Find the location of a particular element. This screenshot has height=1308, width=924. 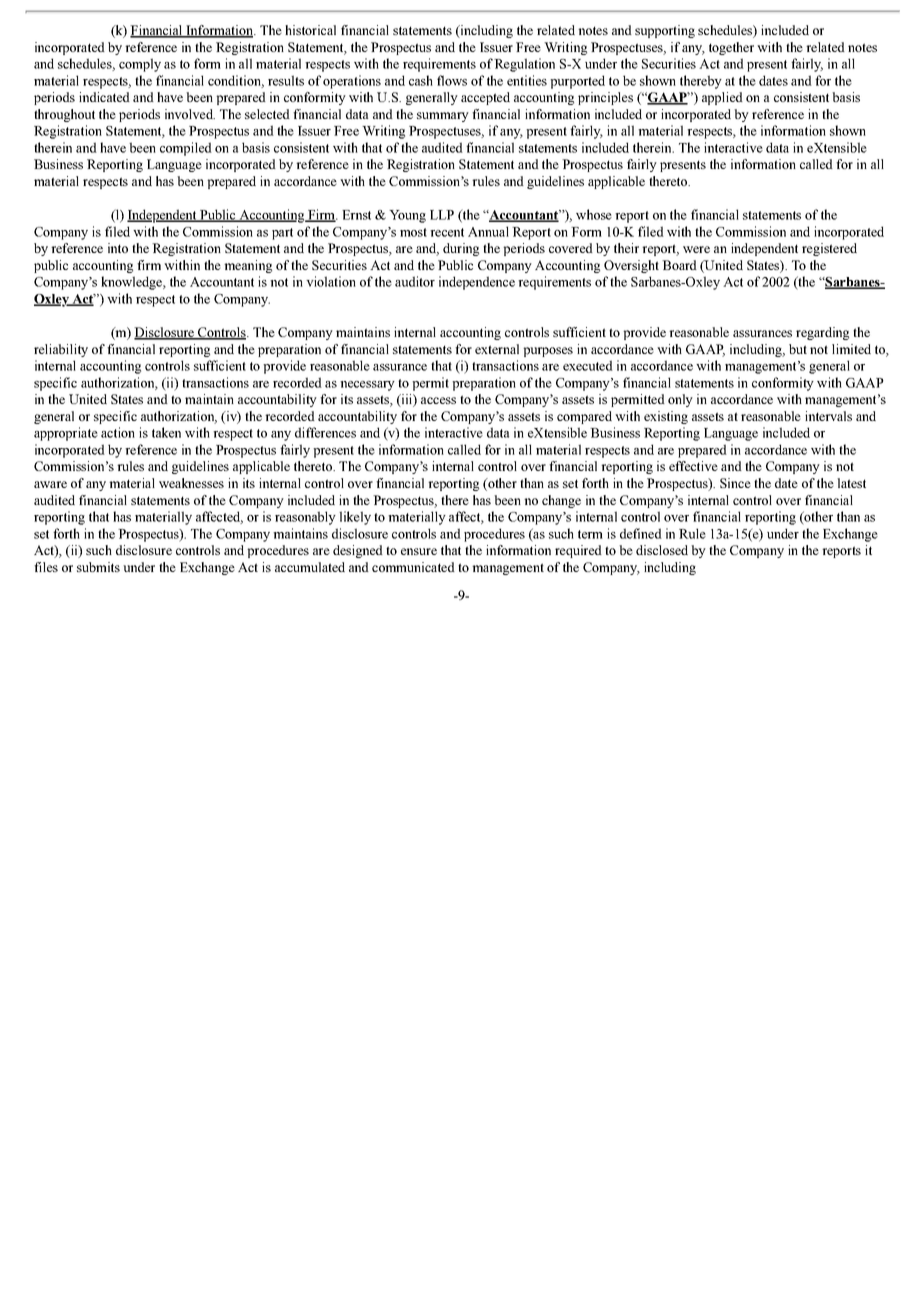

together is located at coordinates (731, 48).
